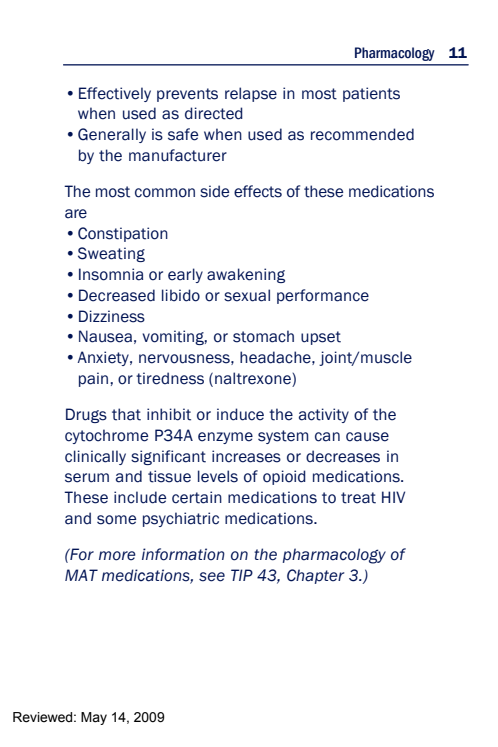  What do you see at coordinates (94, 718) in the image?
I see `May` at bounding box center [94, 718].
